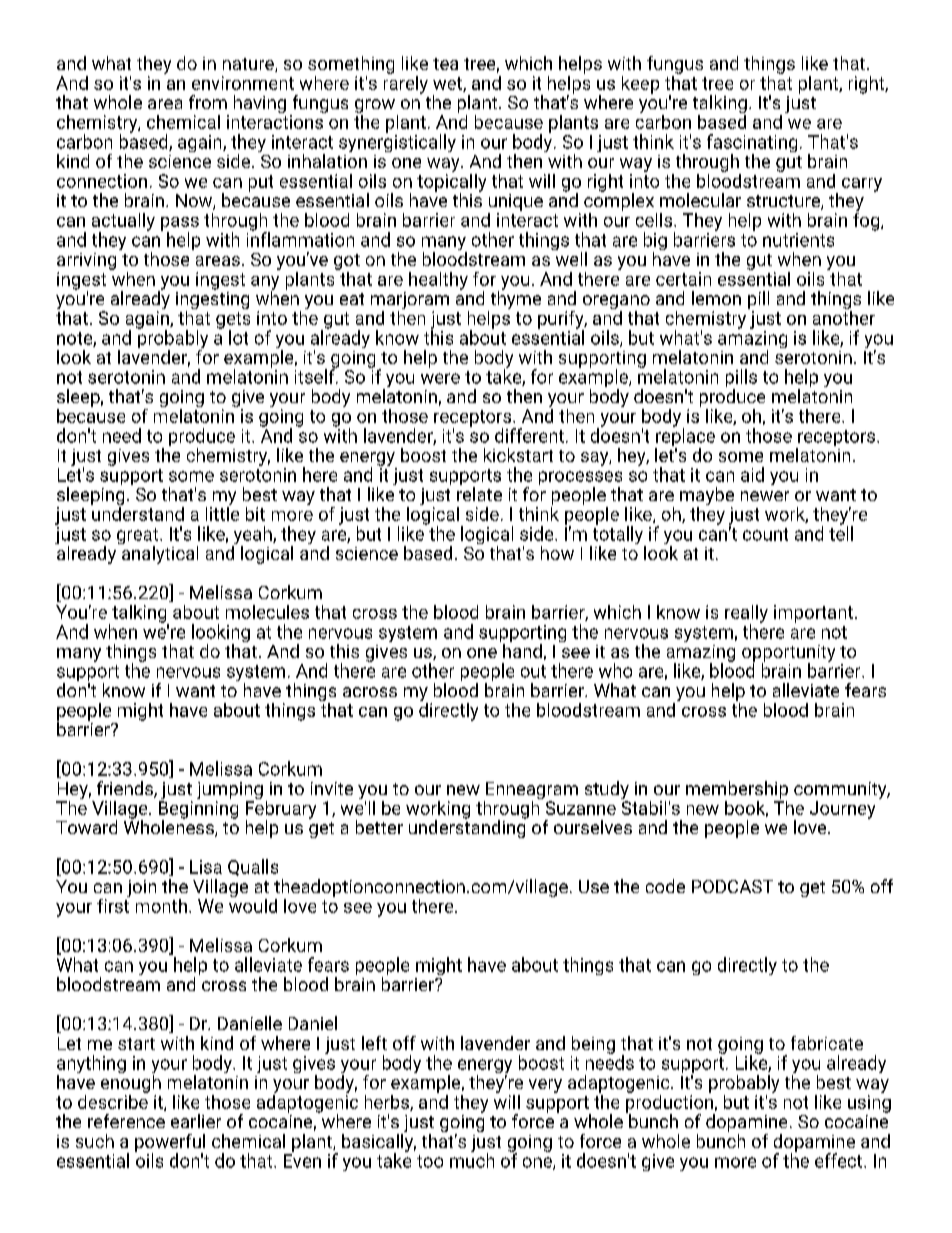 The image size is (952, 1233). Describe the element at coordinates (161, 906) in the screenshot. I see `month` at that location.
